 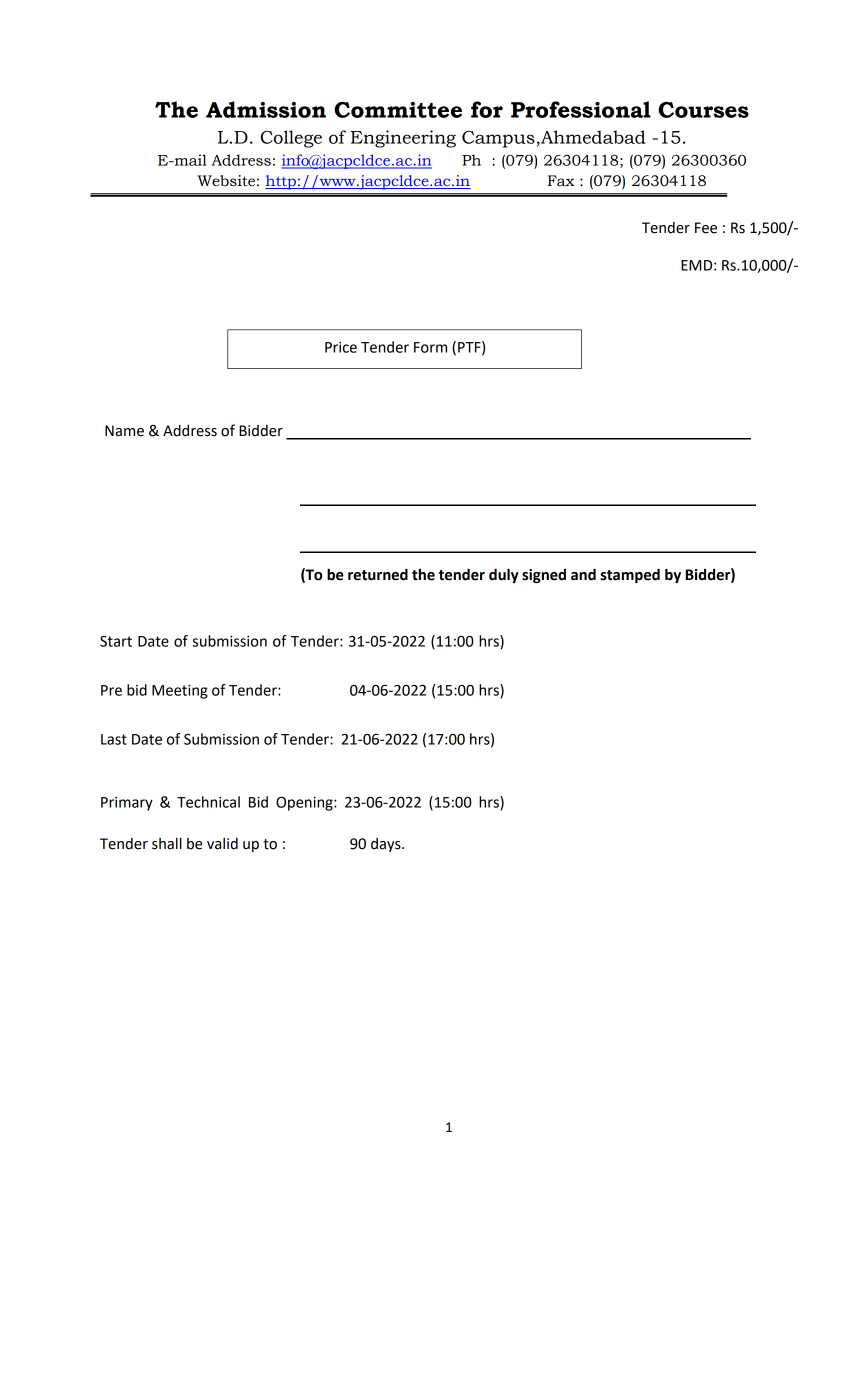 What do you see at coordinates (630, 575) in the page?
I see `stamped` at bounding box center [630, 575].
